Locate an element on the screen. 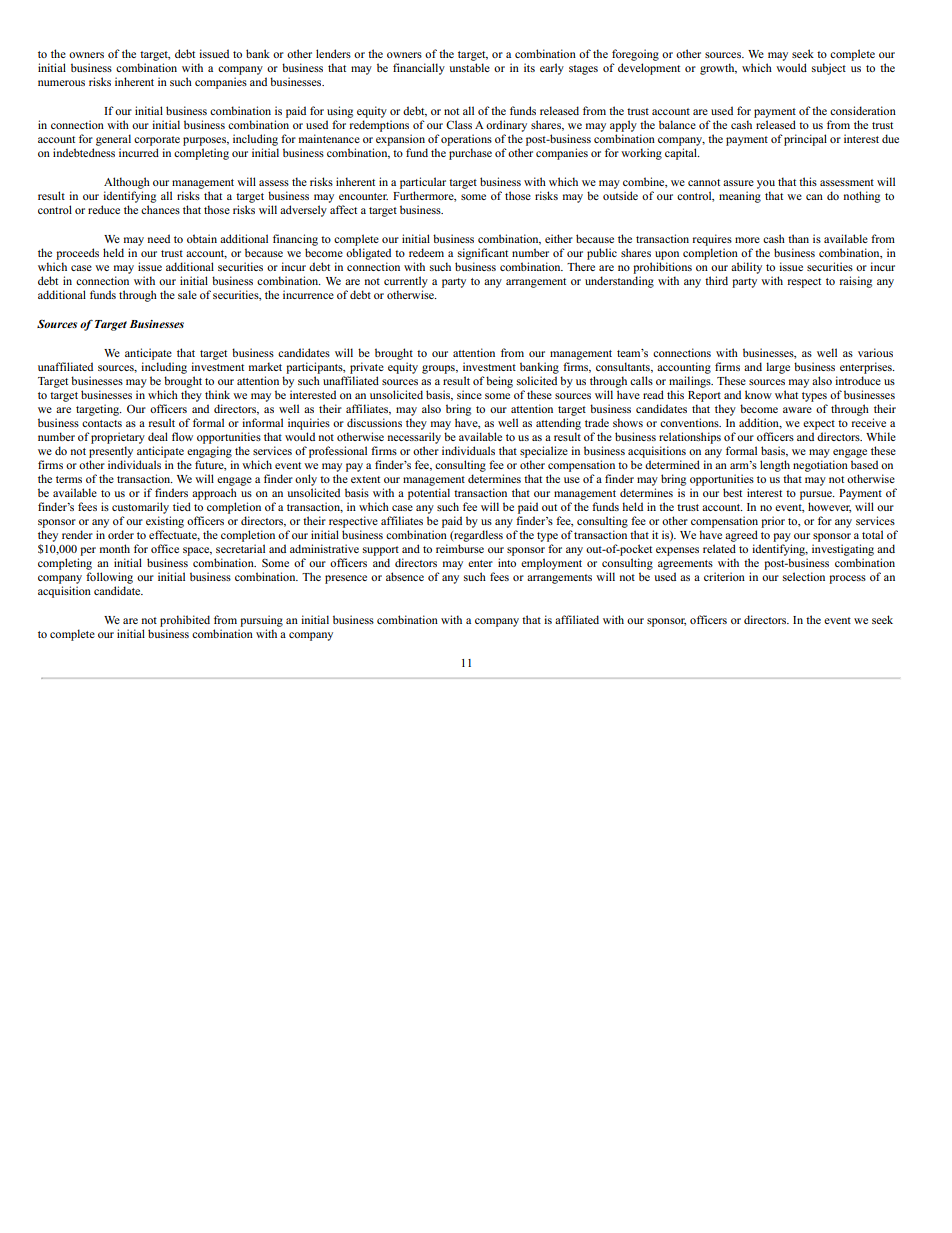 This screenshot has height=1233, width=952. numerous is located at coordinates (61, 83).
